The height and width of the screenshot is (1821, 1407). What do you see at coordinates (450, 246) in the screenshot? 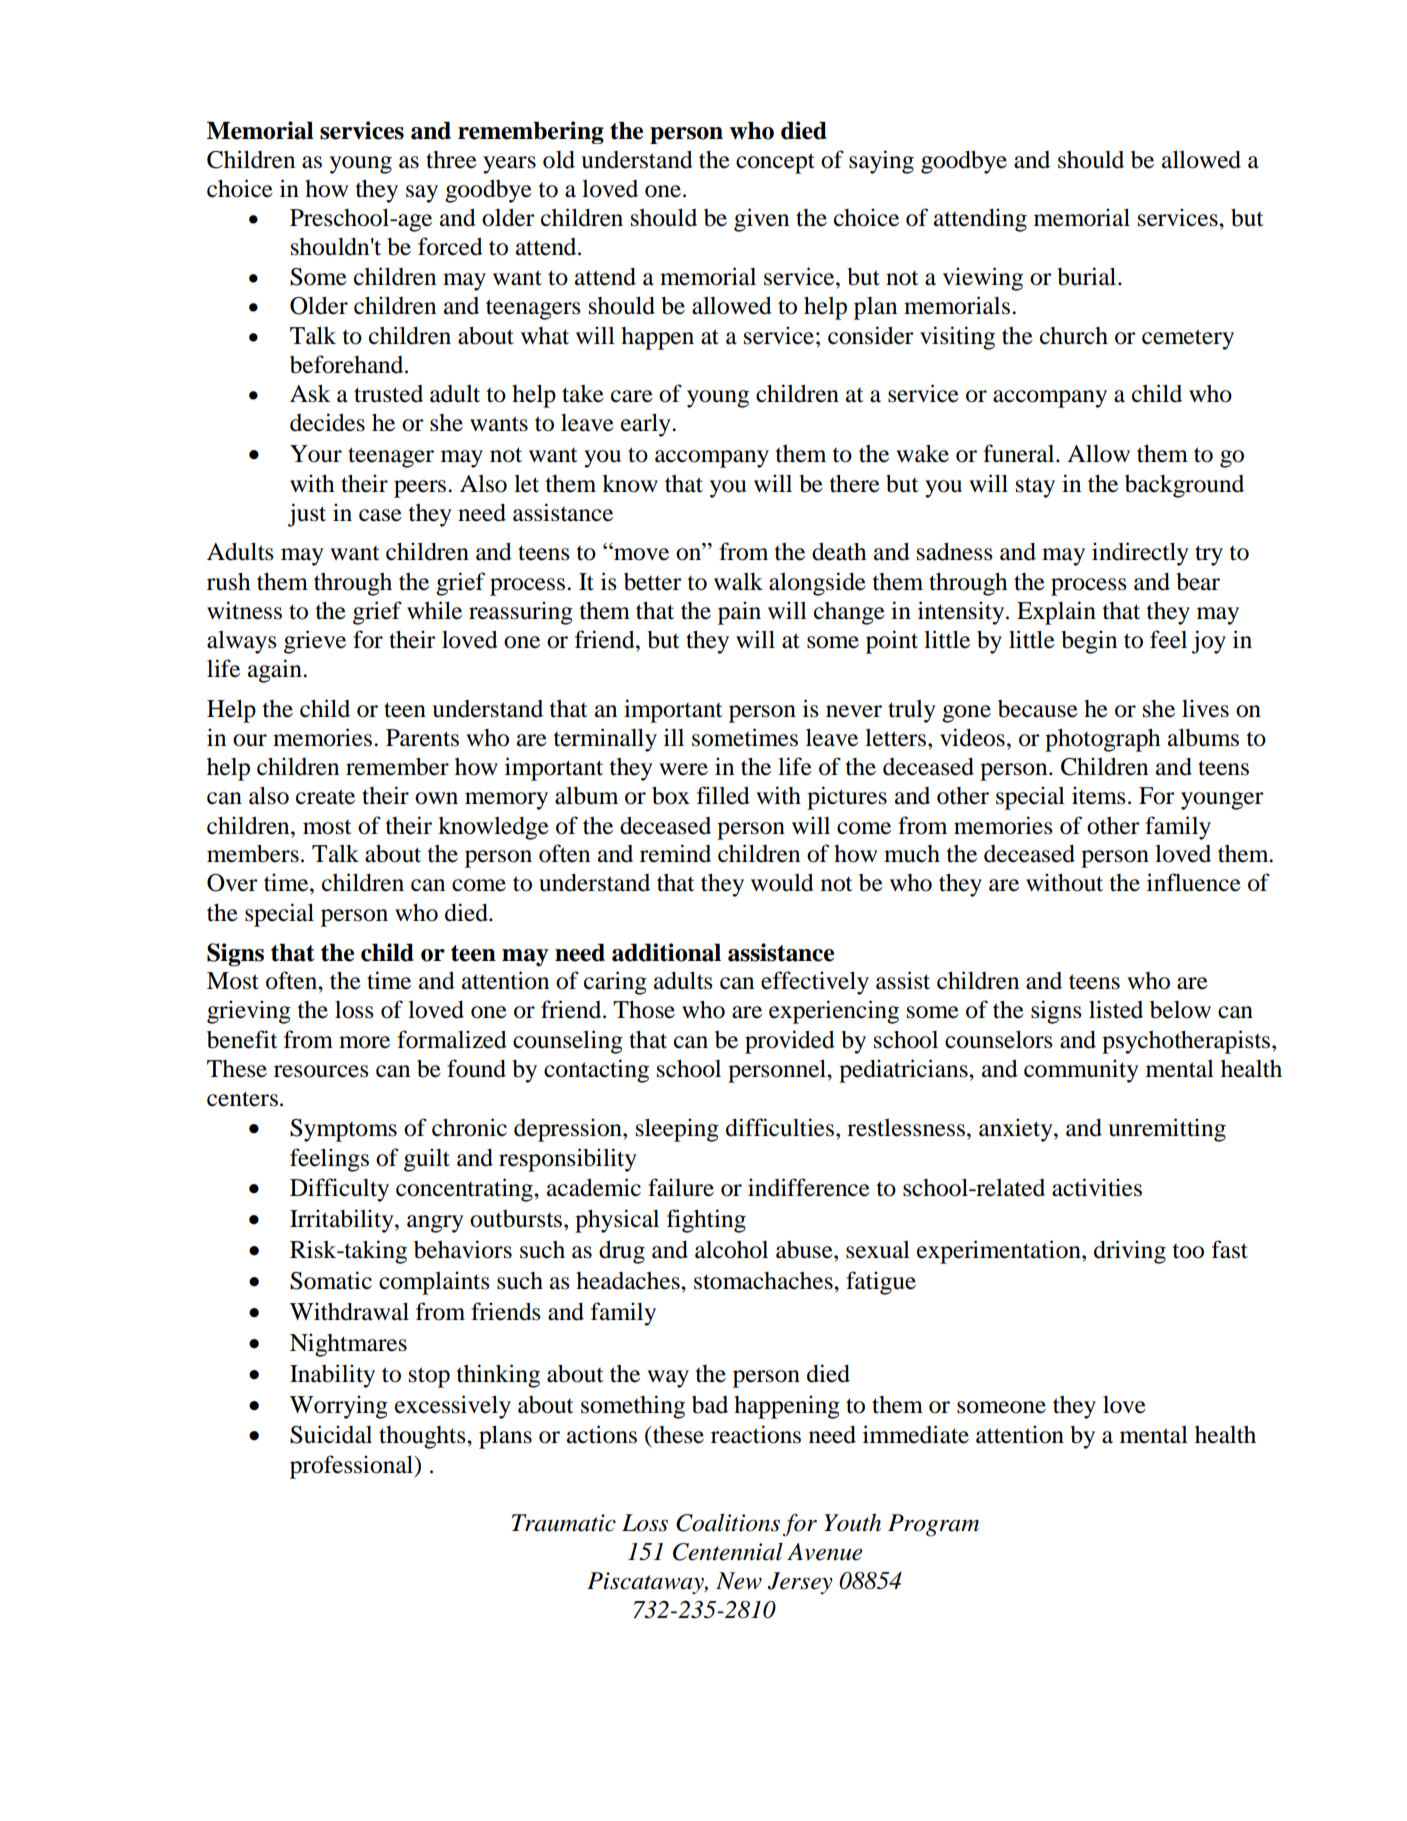
I see `forced` at bounding box center [450, 246].
